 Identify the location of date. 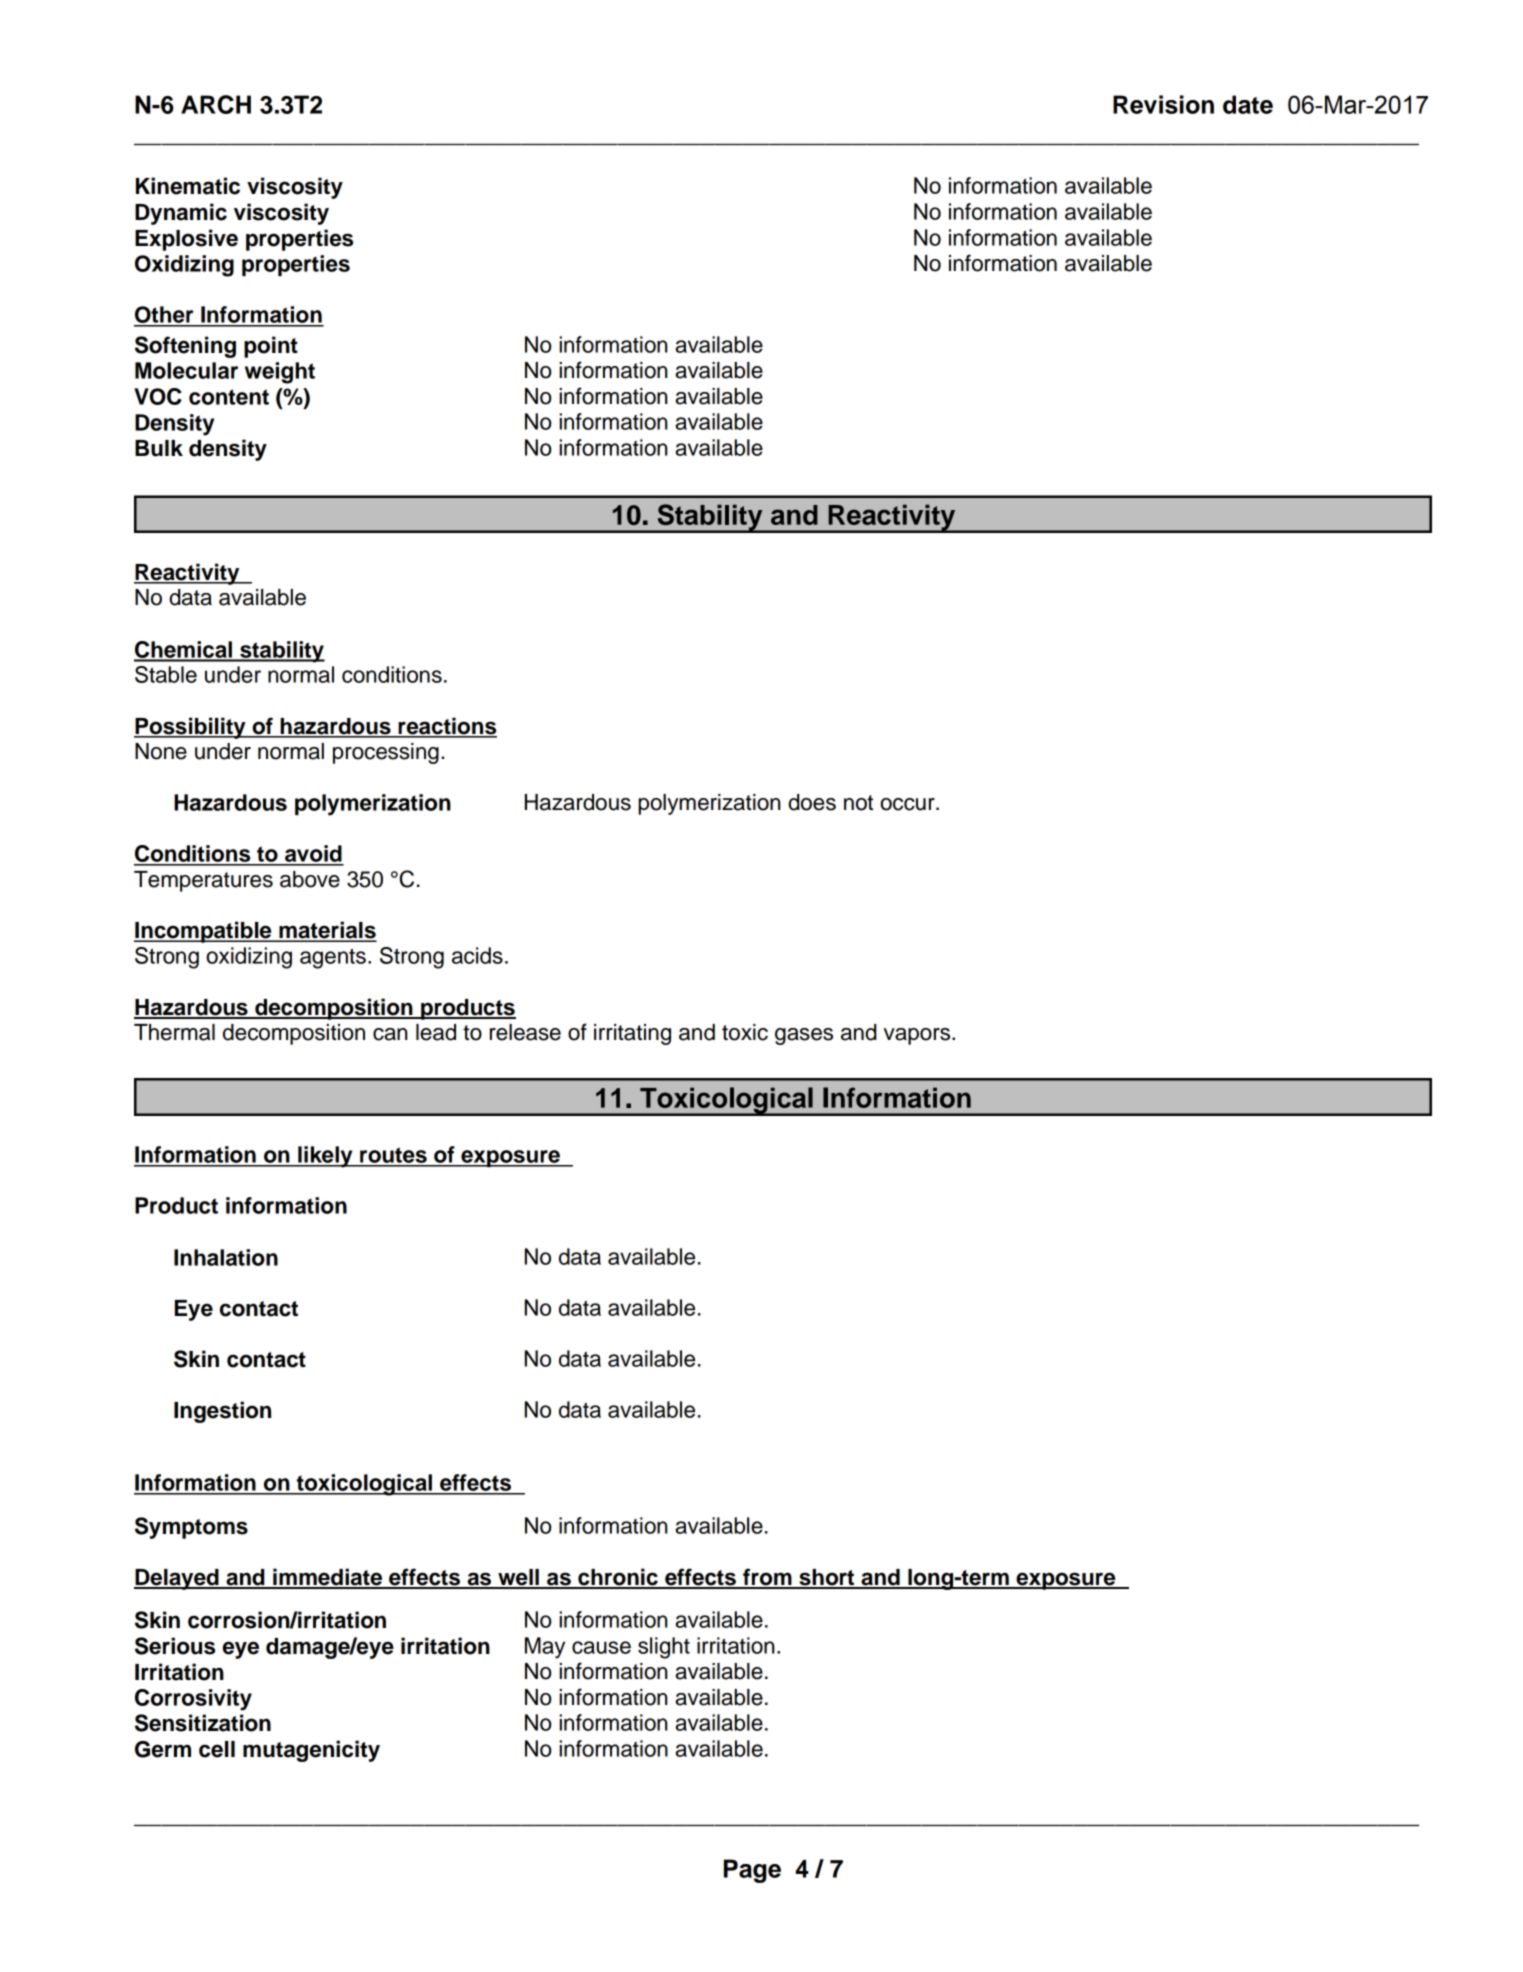
(1248, 104).
